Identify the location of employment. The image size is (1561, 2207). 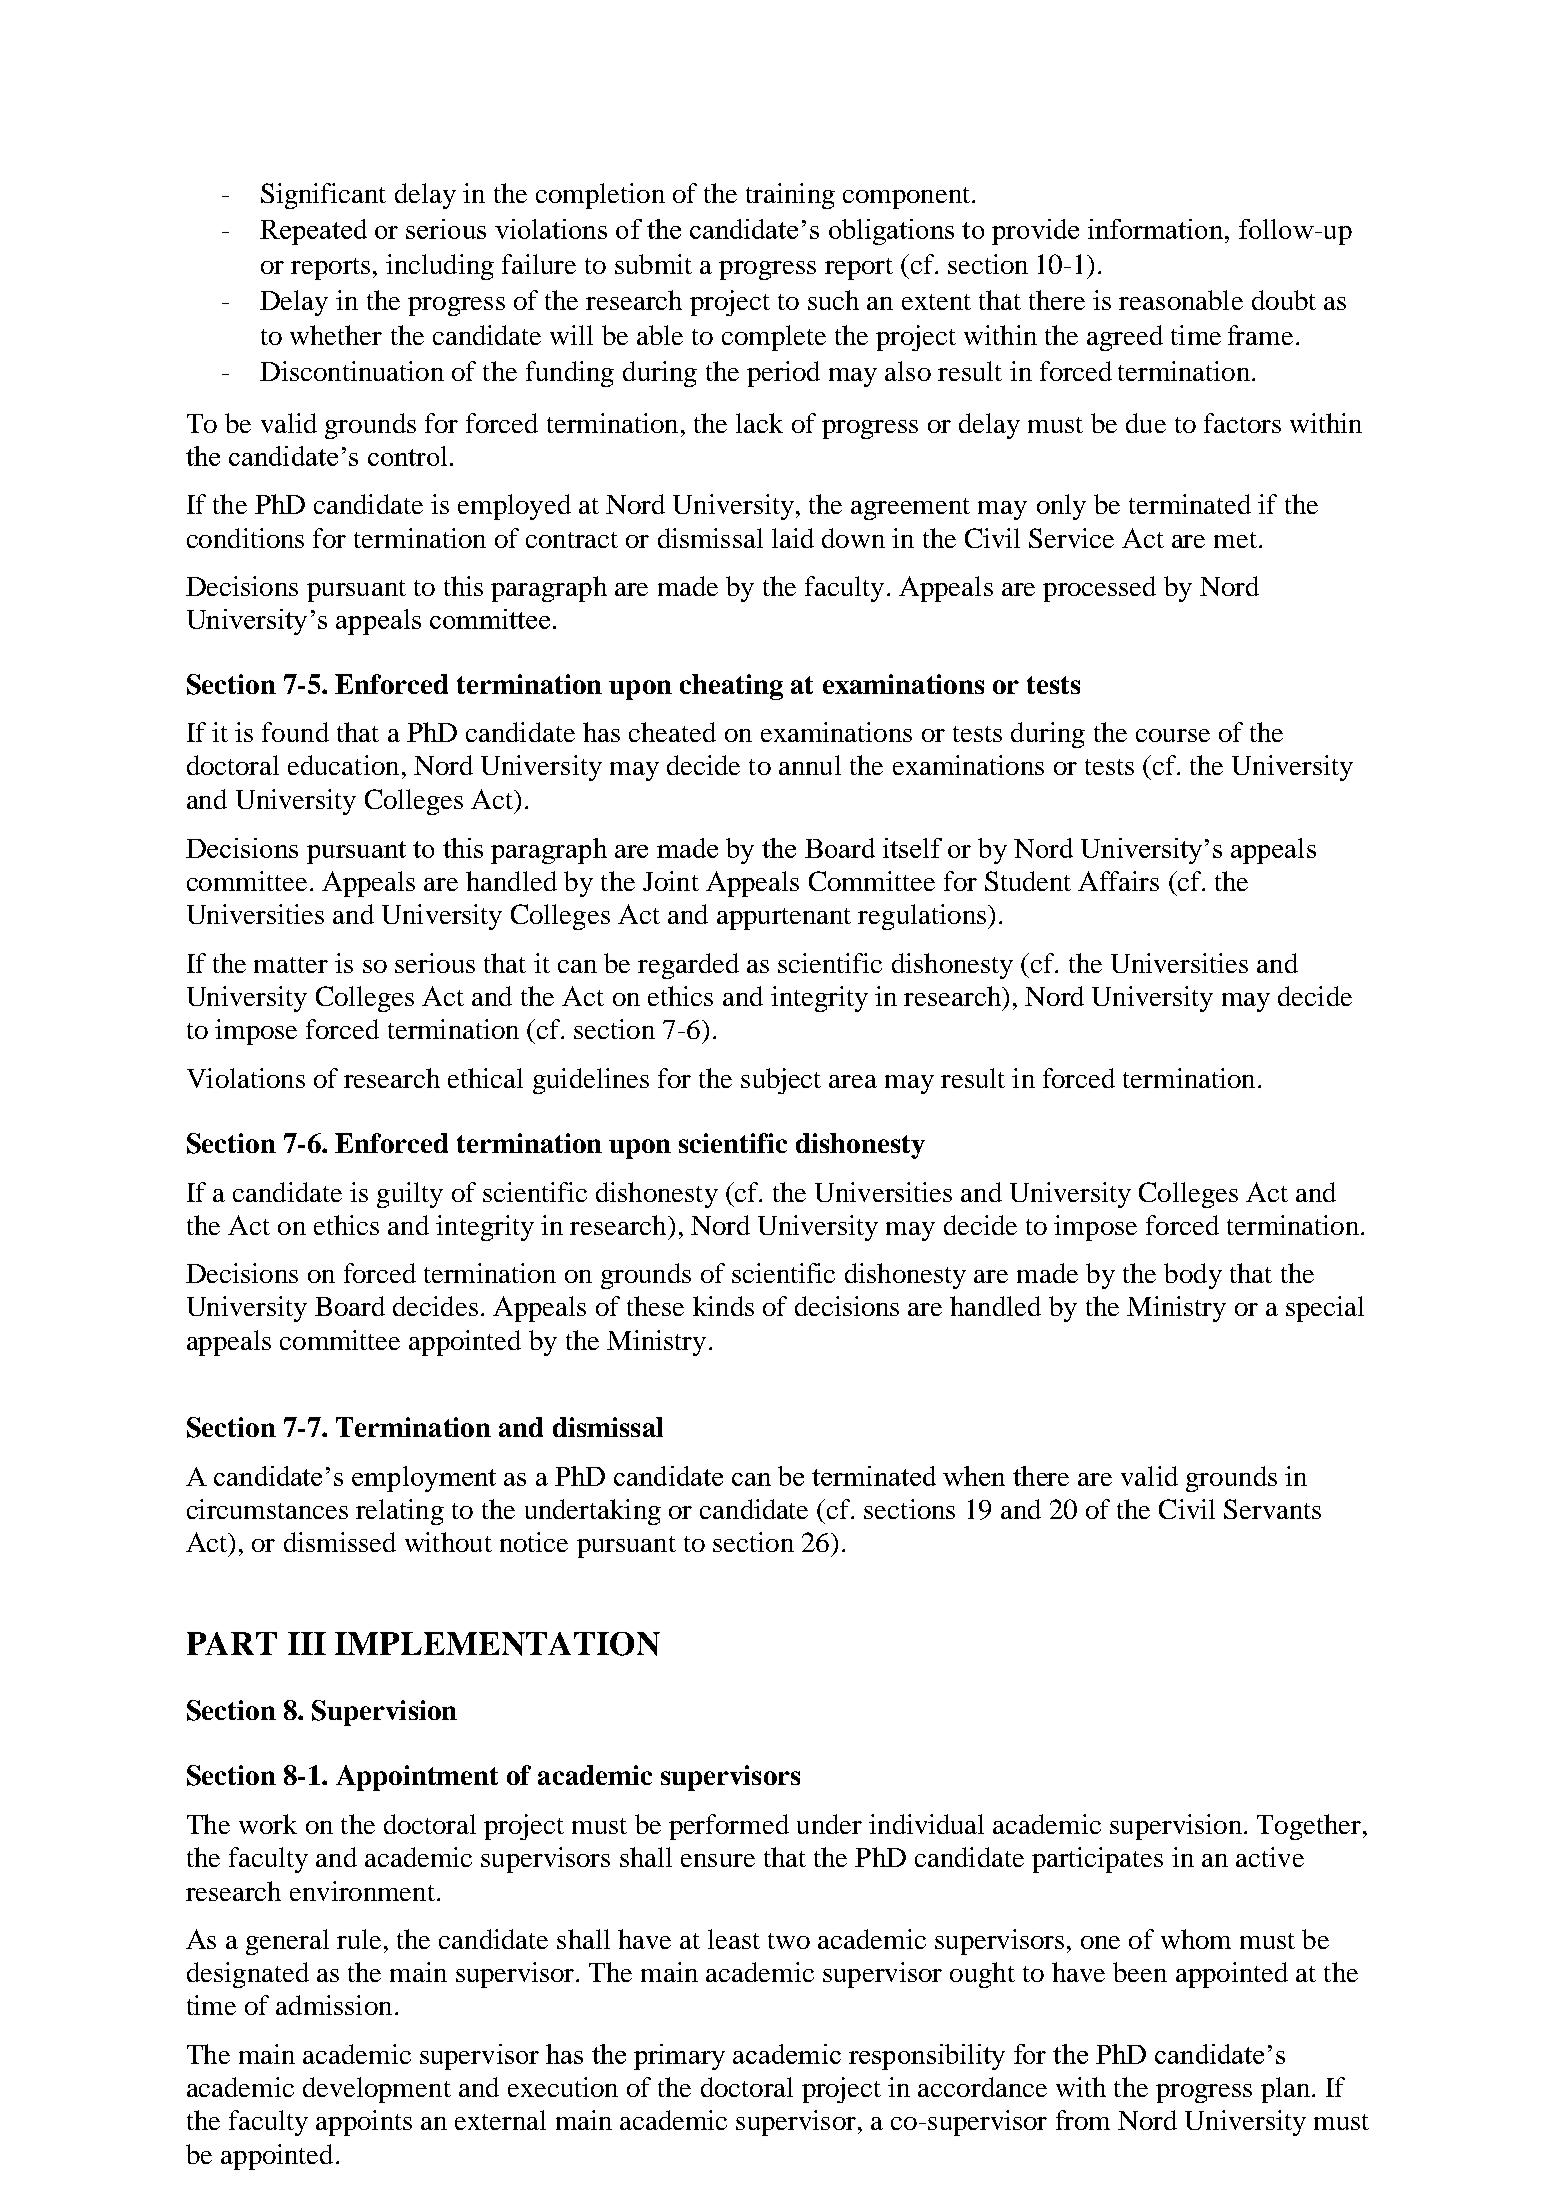
(424, 1479).
